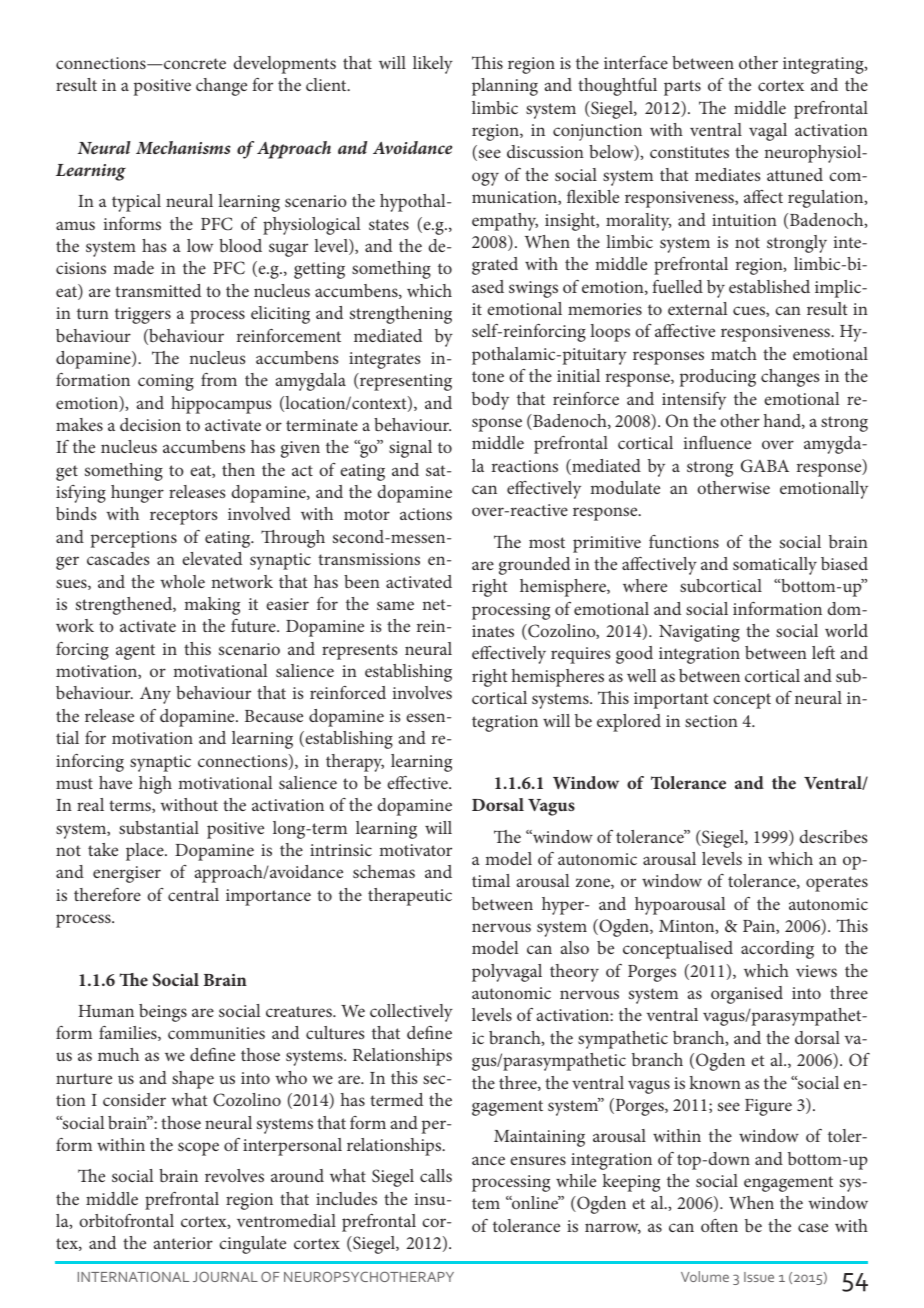 Image resolution: width=924 pixels, height=1308 pixels. What do you see at coordinates (682, 88) in the image?
I see `parts` at bounding box center [682, 88].
